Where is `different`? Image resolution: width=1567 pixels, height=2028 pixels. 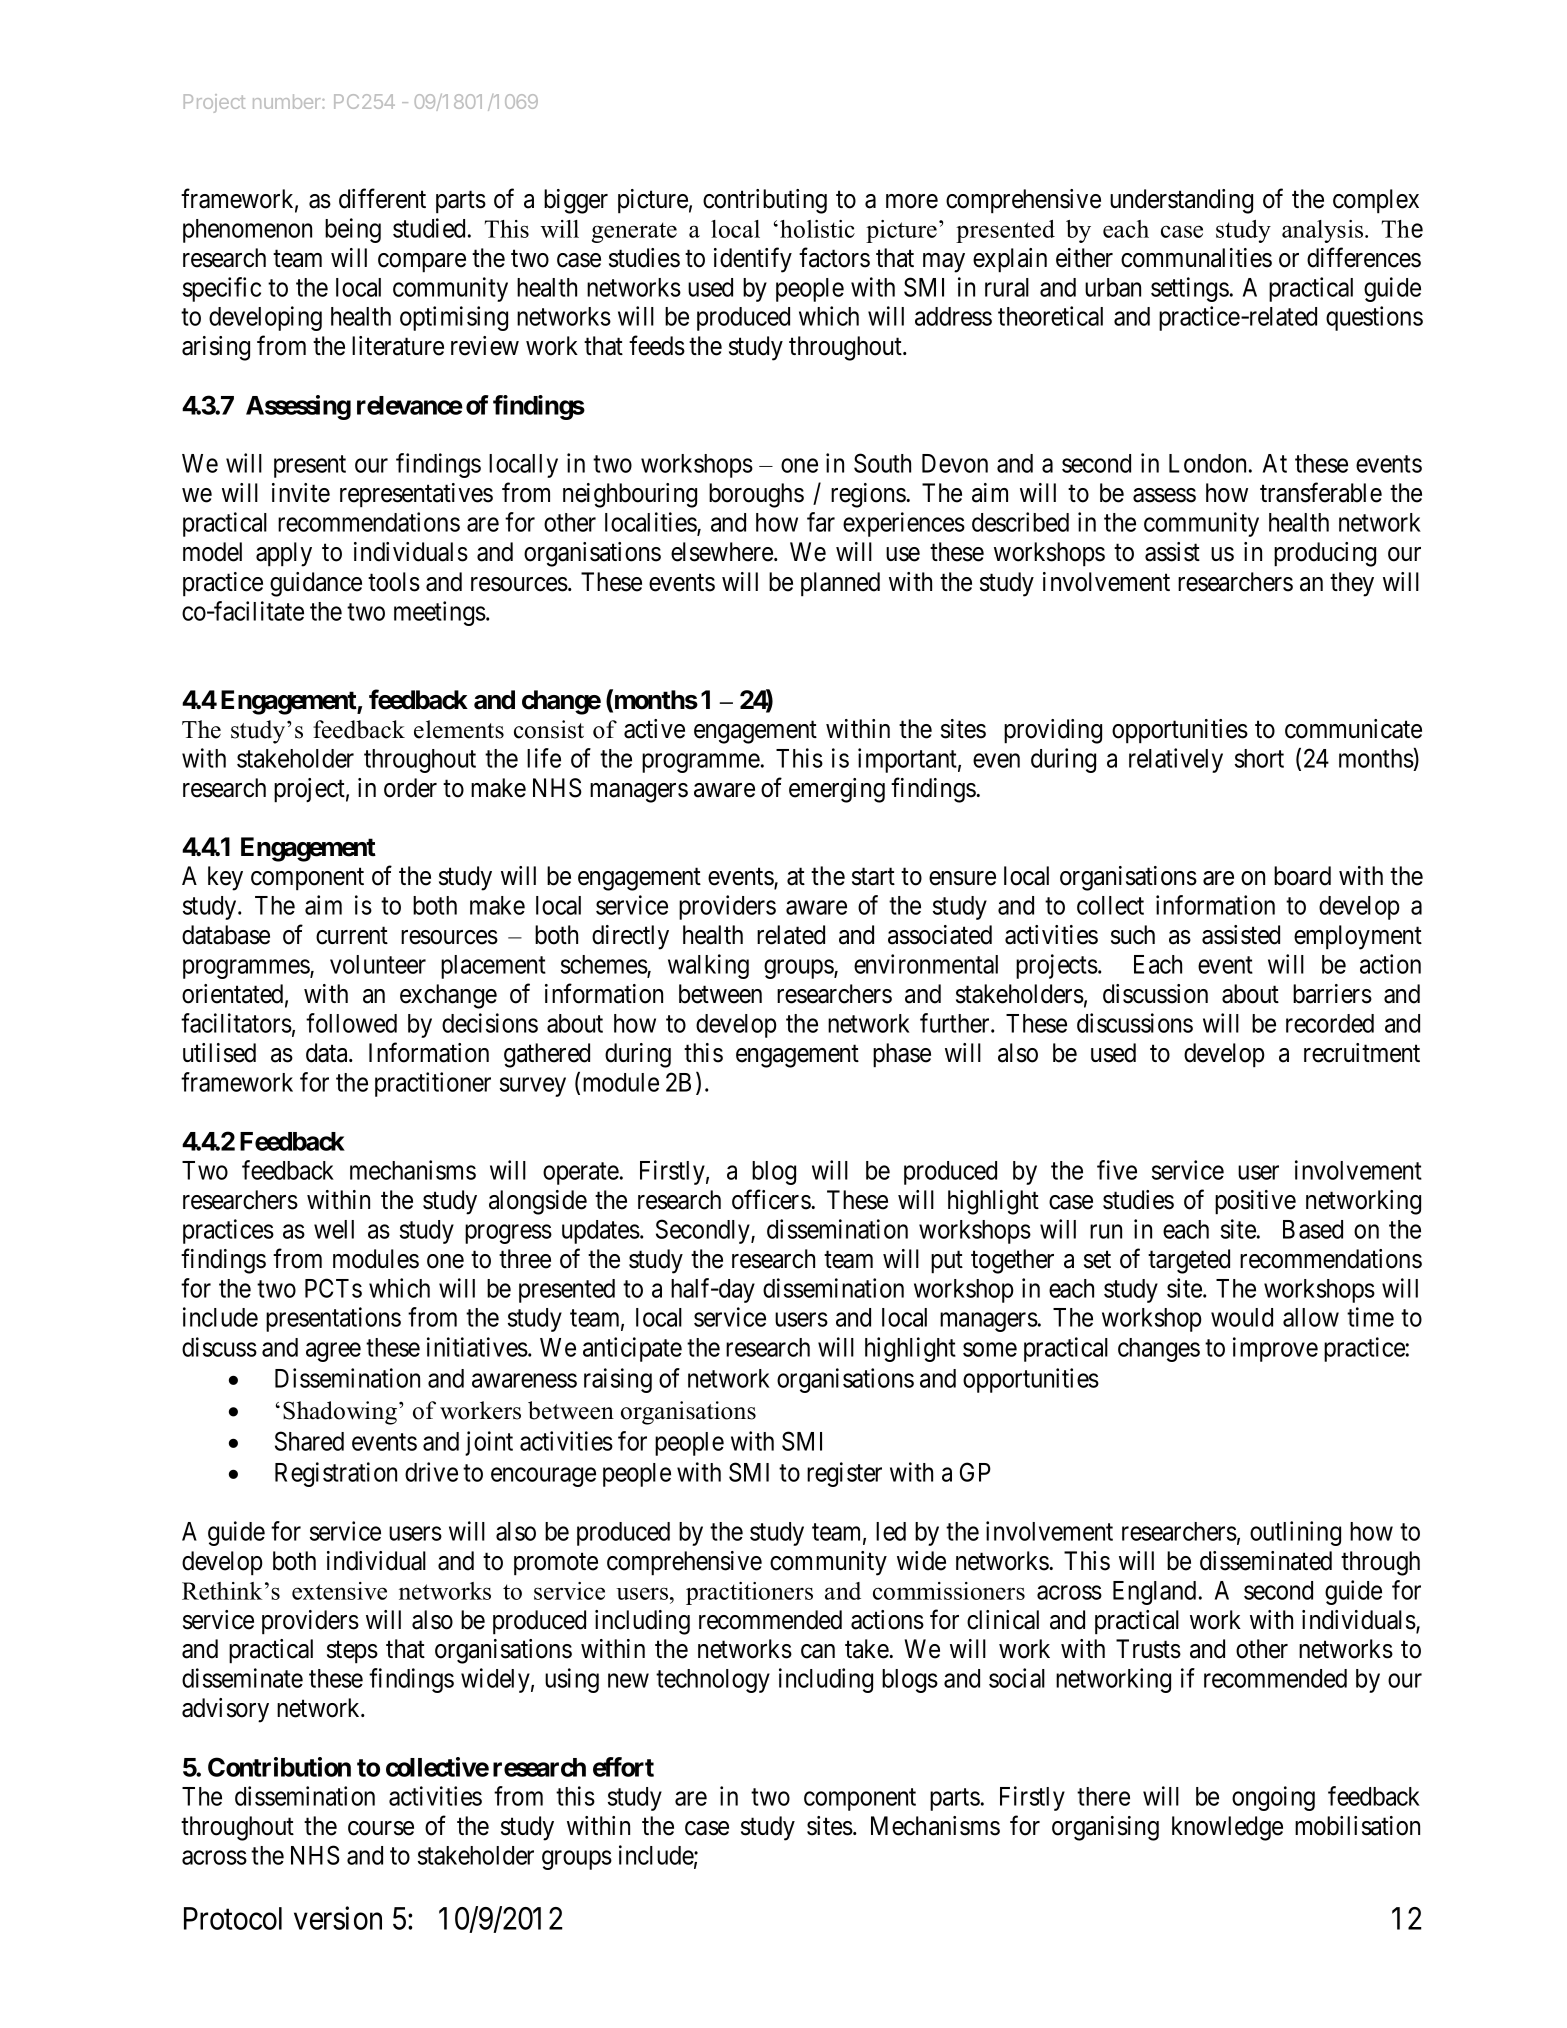
different is located at coordinates (382, 198).
